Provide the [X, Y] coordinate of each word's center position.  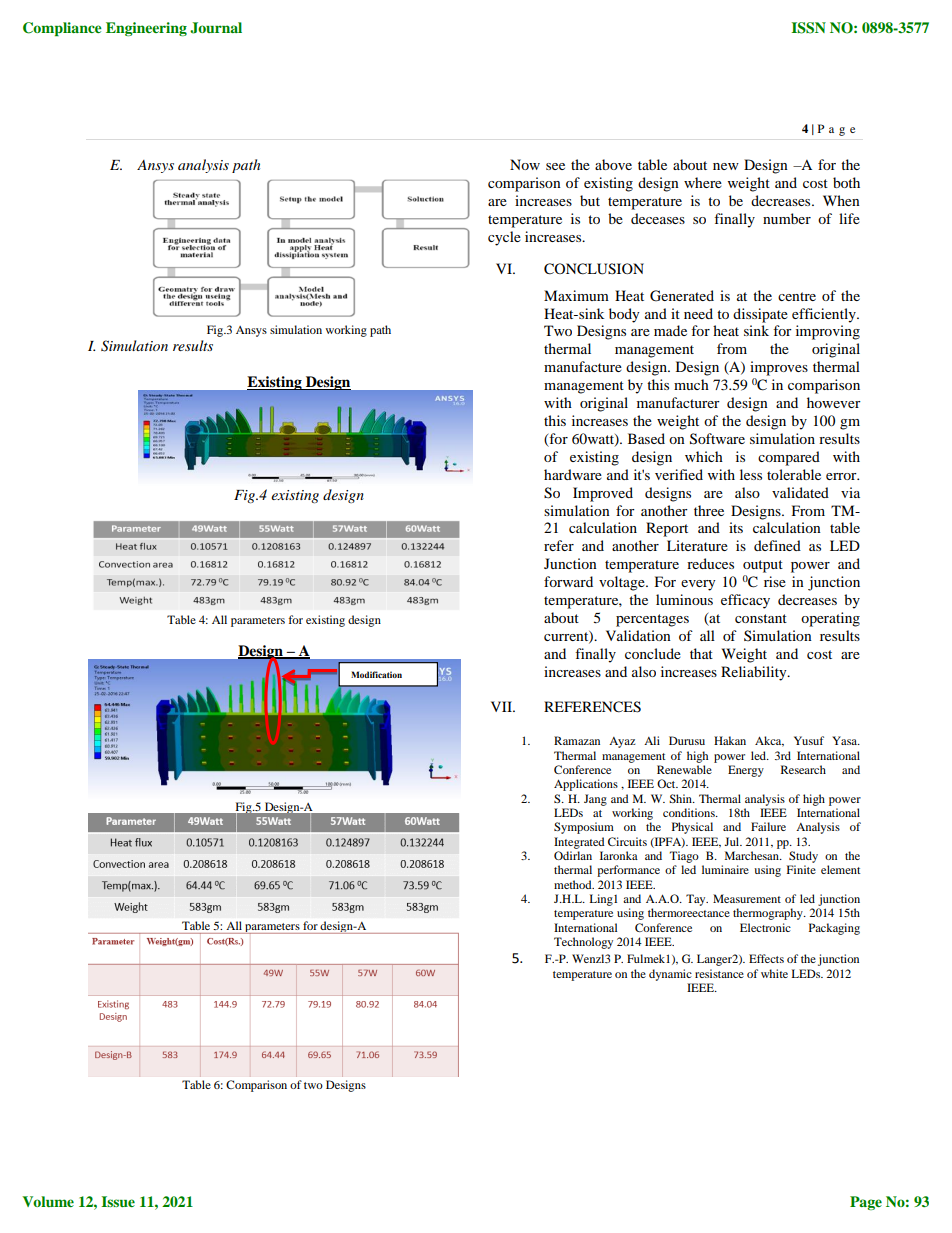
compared [789, 458]
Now [525, 164]
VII [502, 706]
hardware [573, 474]
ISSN [808, 28]
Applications [586, 785]
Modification [376, 674]
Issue [118, 1201]
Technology [583, 943]
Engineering [146, 29]
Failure [768, 826]
